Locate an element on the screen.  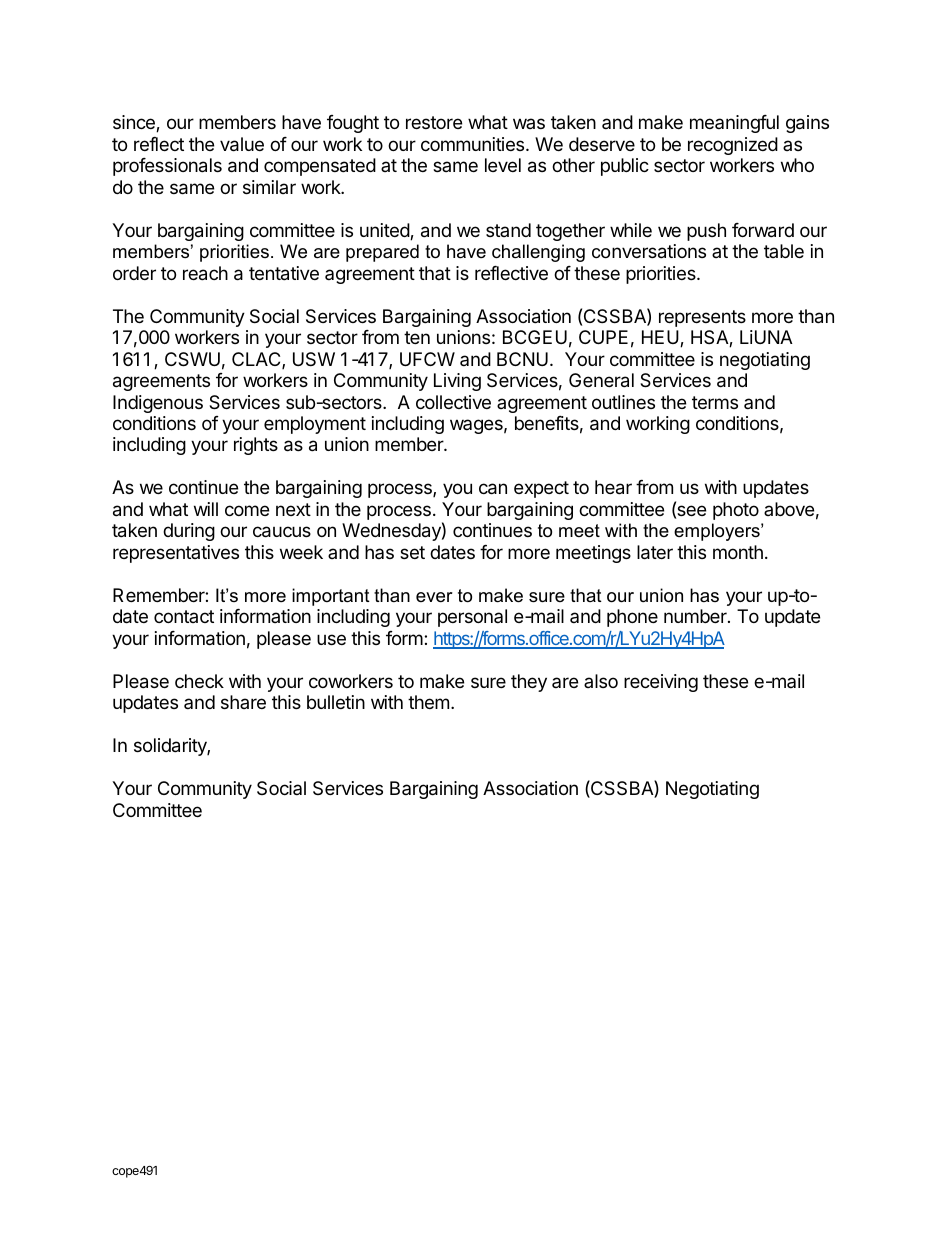
Indigenous is located at coordinates (158, 404).
